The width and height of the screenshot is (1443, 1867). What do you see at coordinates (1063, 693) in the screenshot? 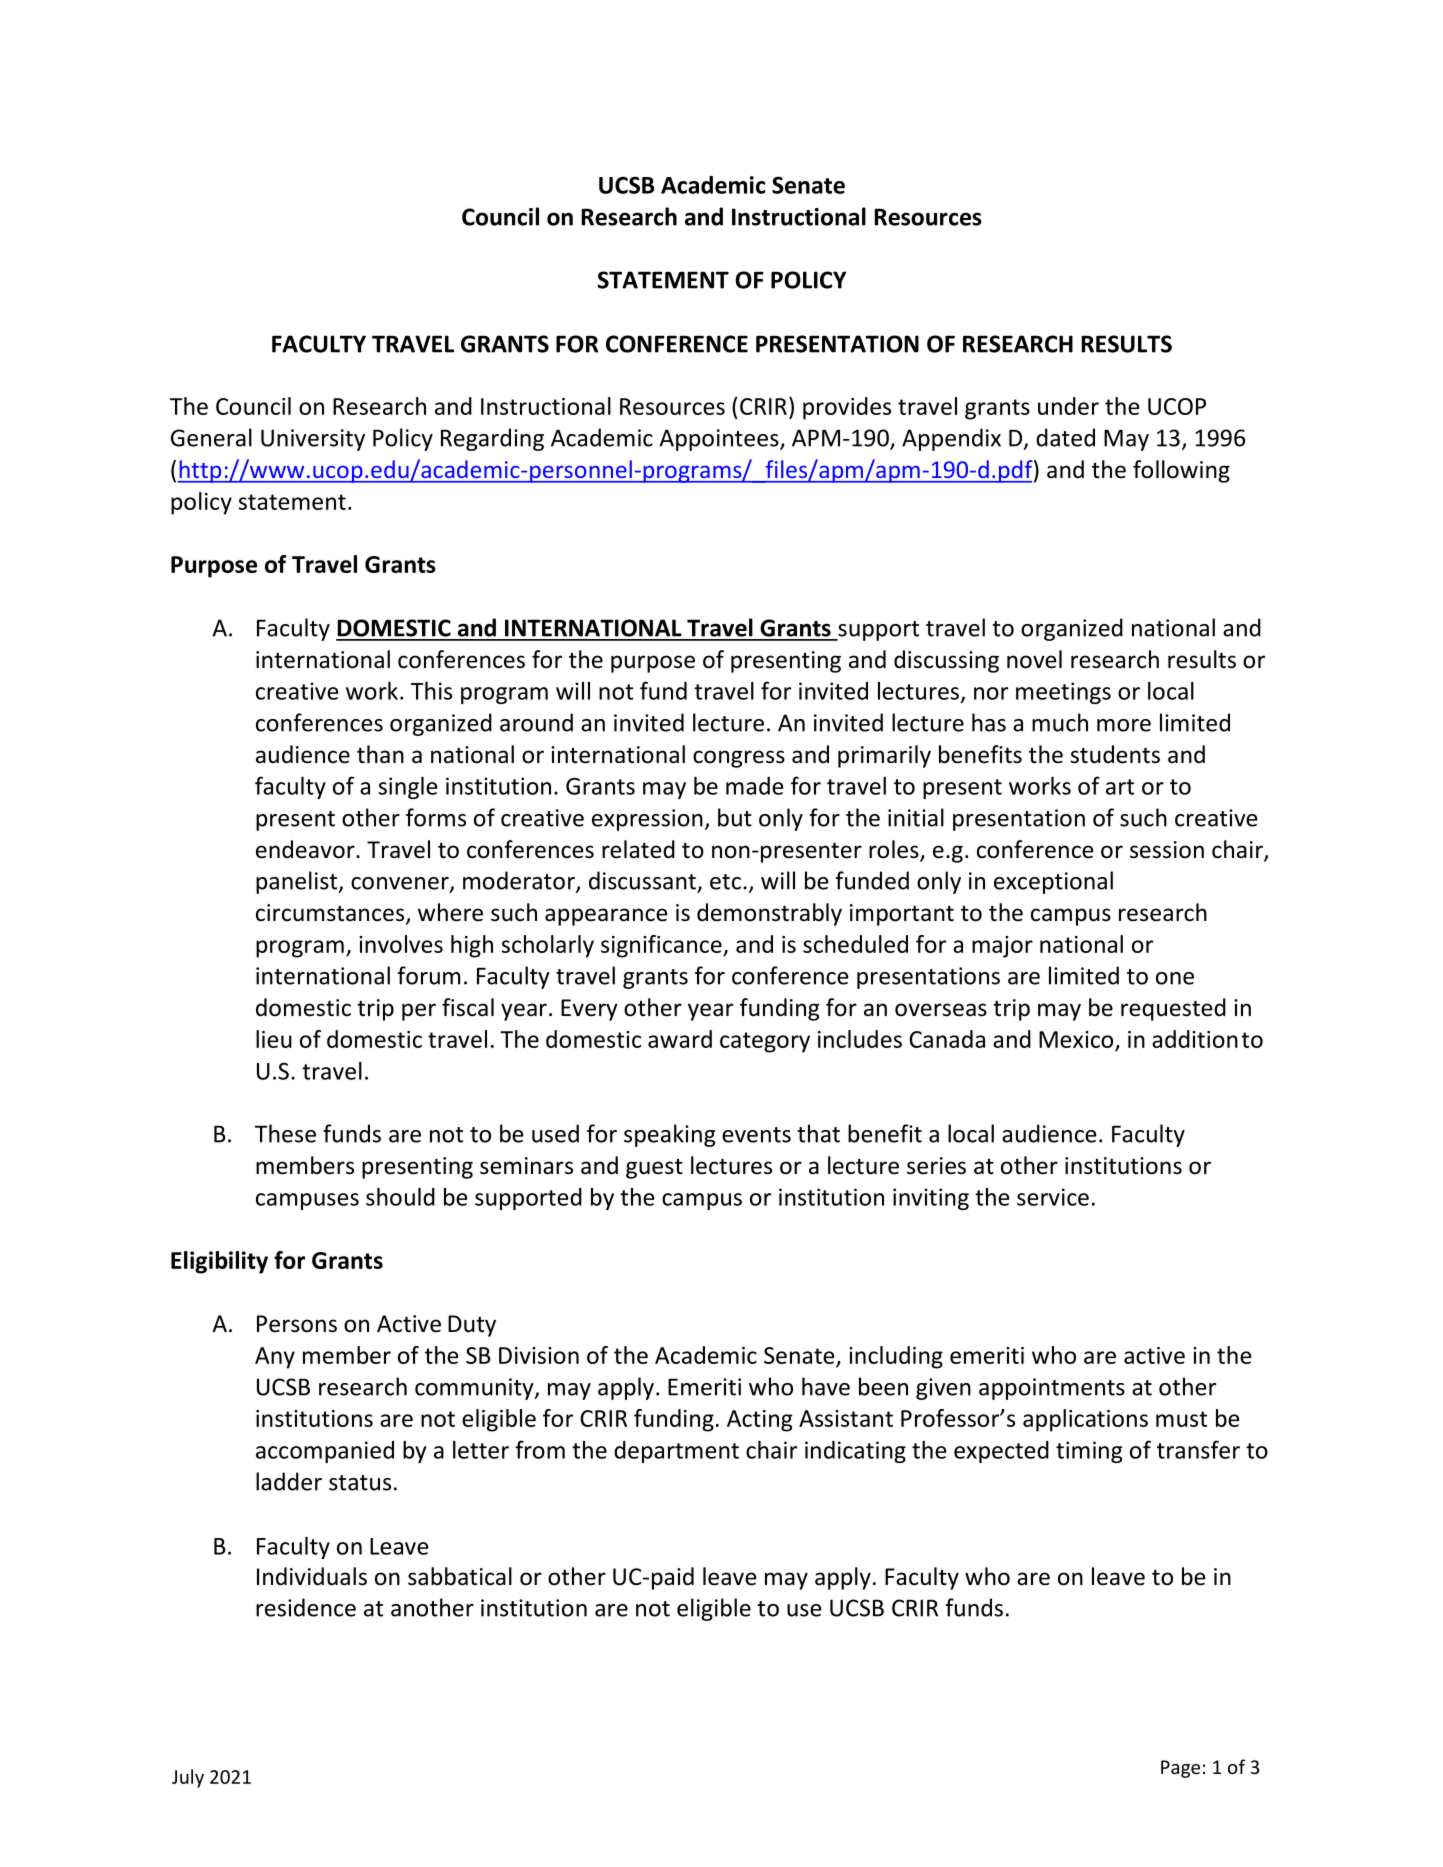
I see `meetings` at bounding box center [1063, 693].
